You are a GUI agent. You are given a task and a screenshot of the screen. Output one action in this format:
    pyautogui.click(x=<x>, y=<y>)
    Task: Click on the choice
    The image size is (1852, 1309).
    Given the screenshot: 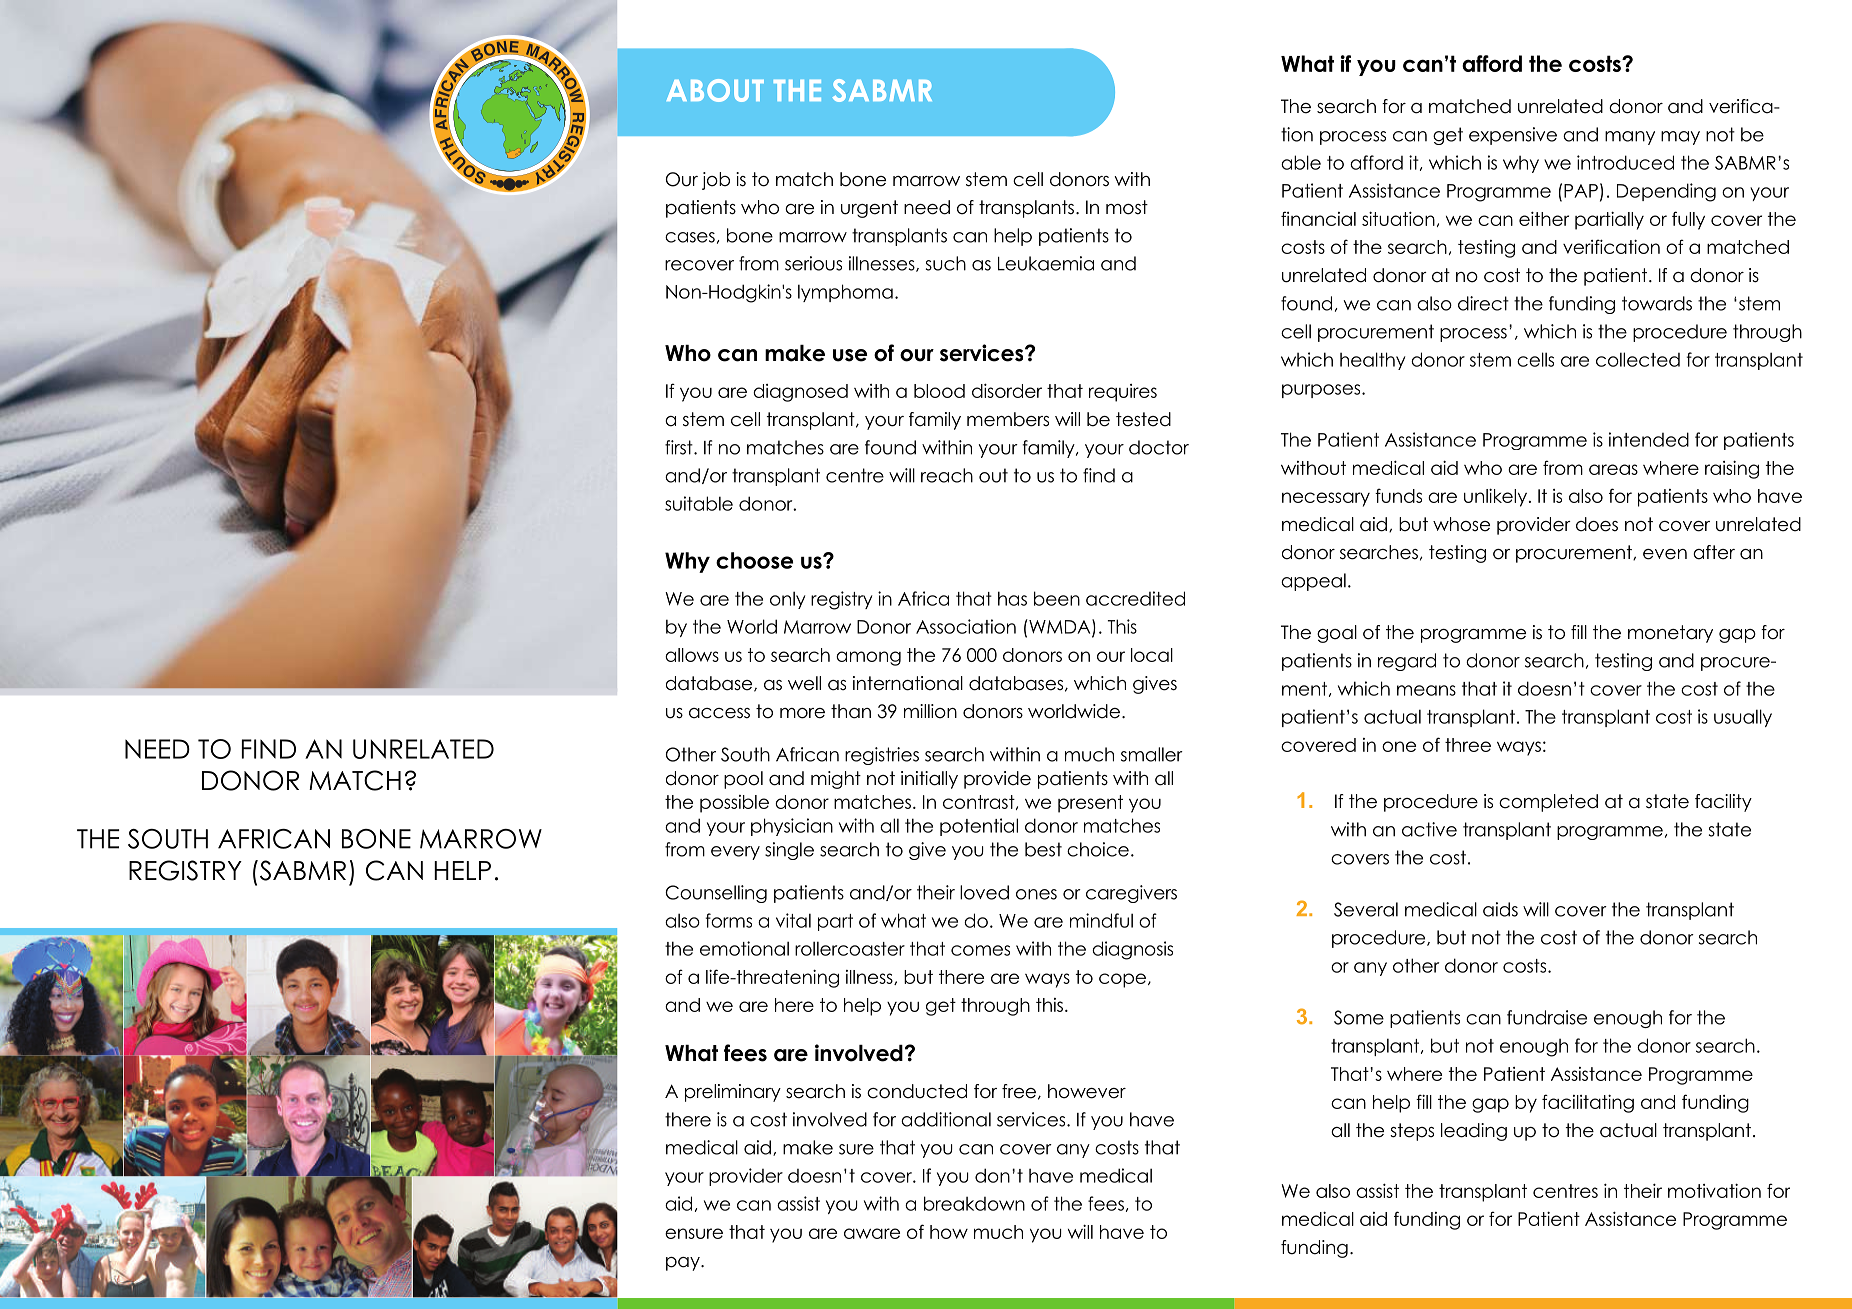 What is the action you would take?
    pyautogui.click(x=1098, y=849)
